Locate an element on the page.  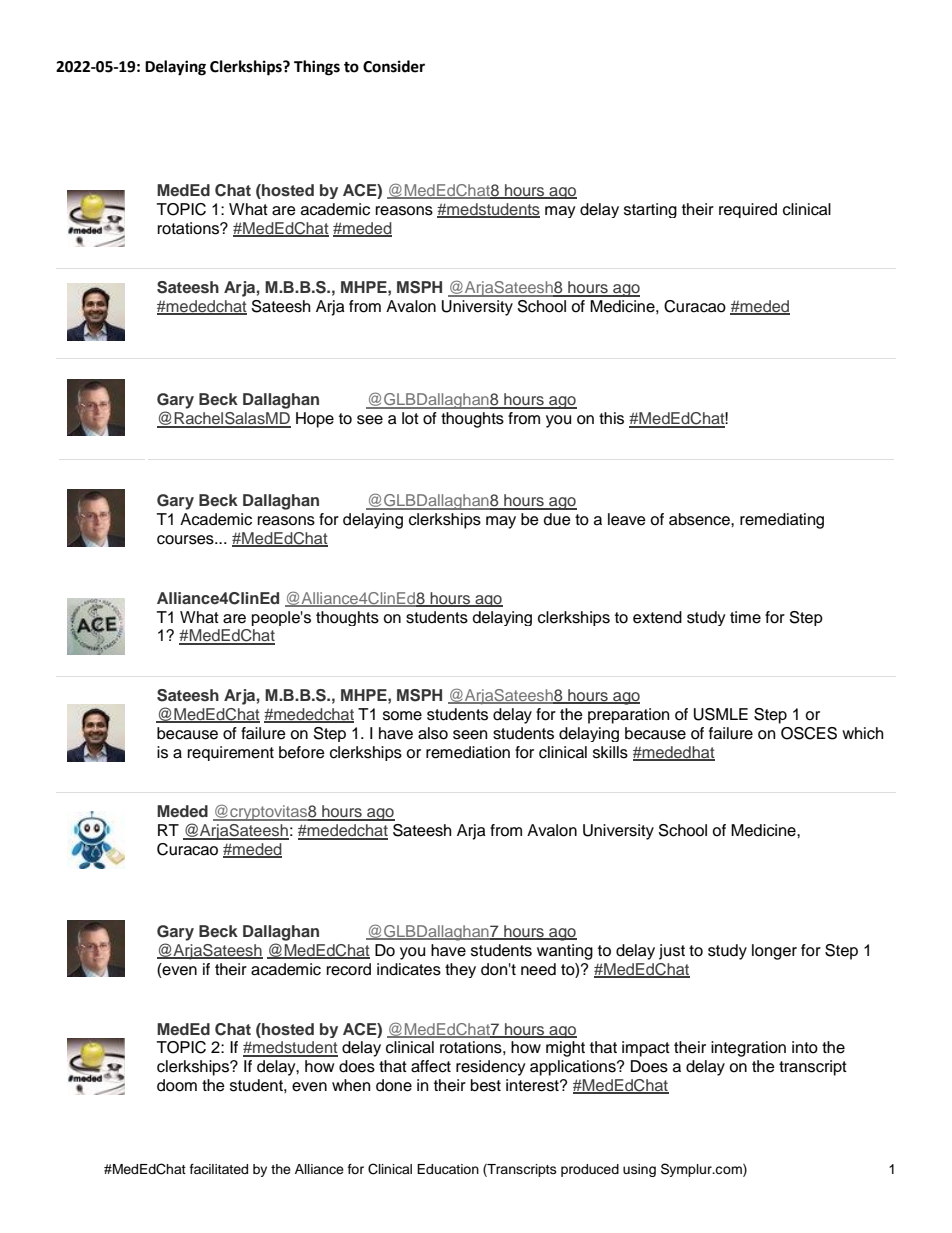
Consider is located at coordinates (394, 66).
